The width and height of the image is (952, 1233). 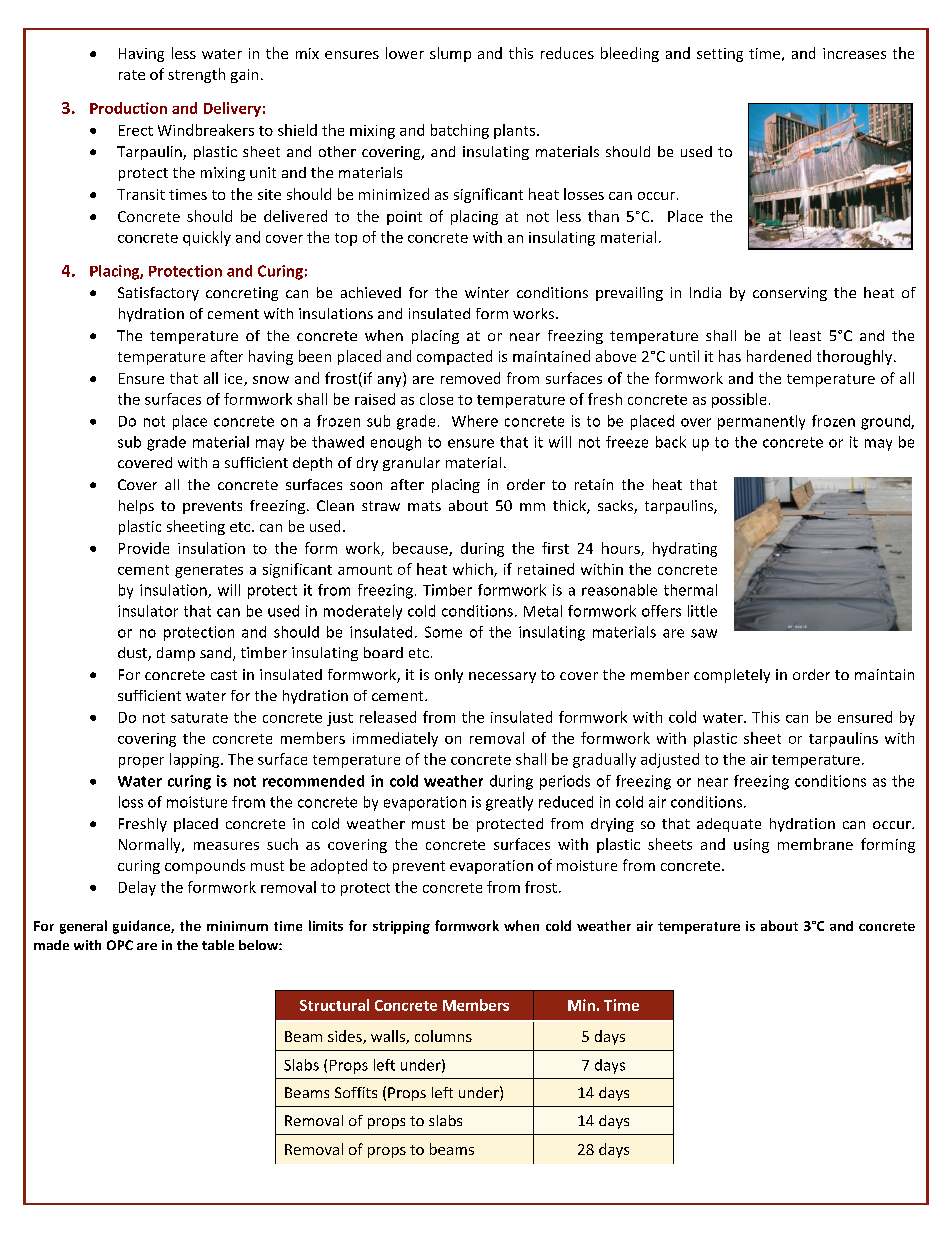 What do you see at coordinates (196, 75) in the image?
I see `strength` at bounding box center [196, 75].
